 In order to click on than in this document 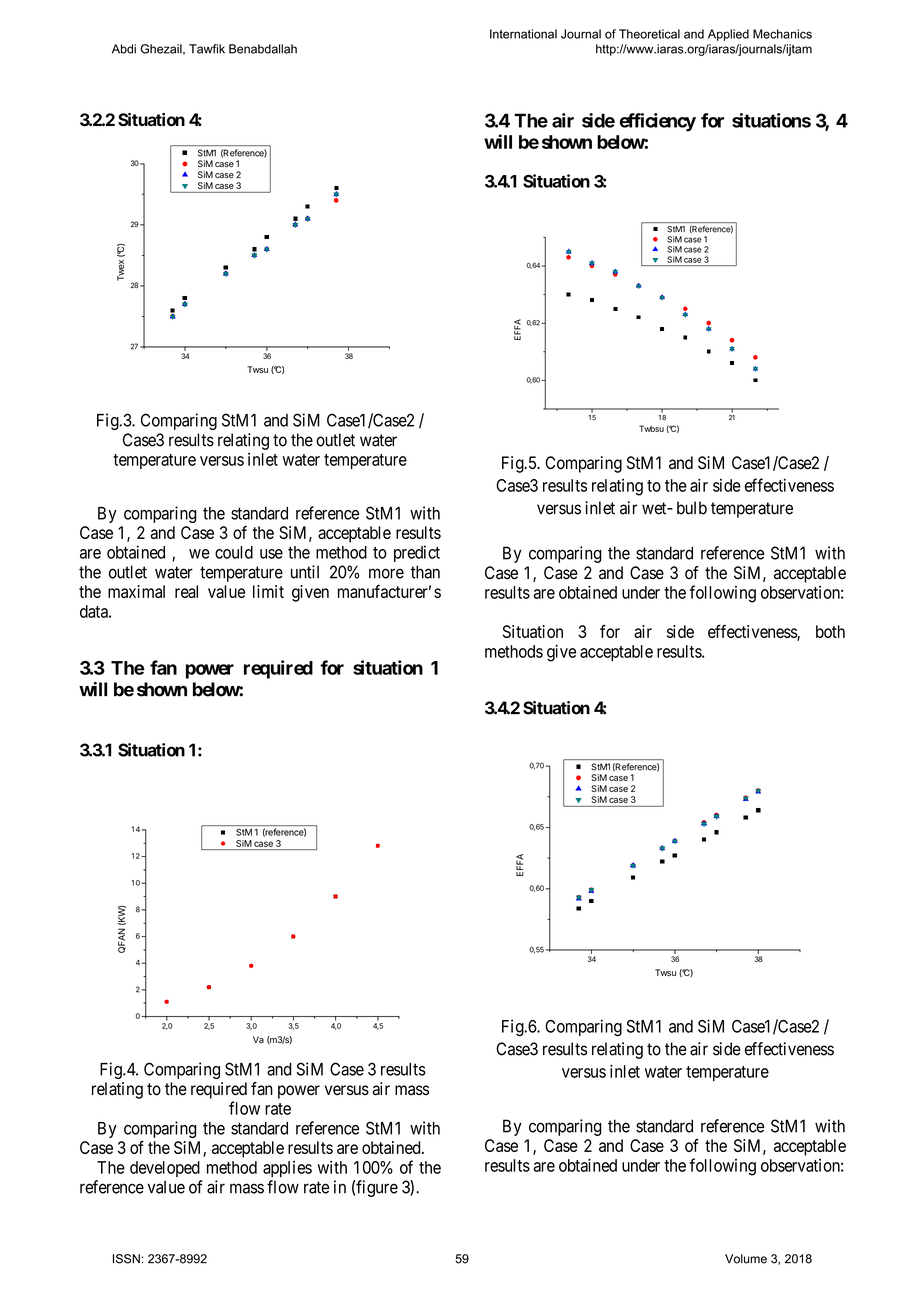, I will do `click(425, 572)`.
